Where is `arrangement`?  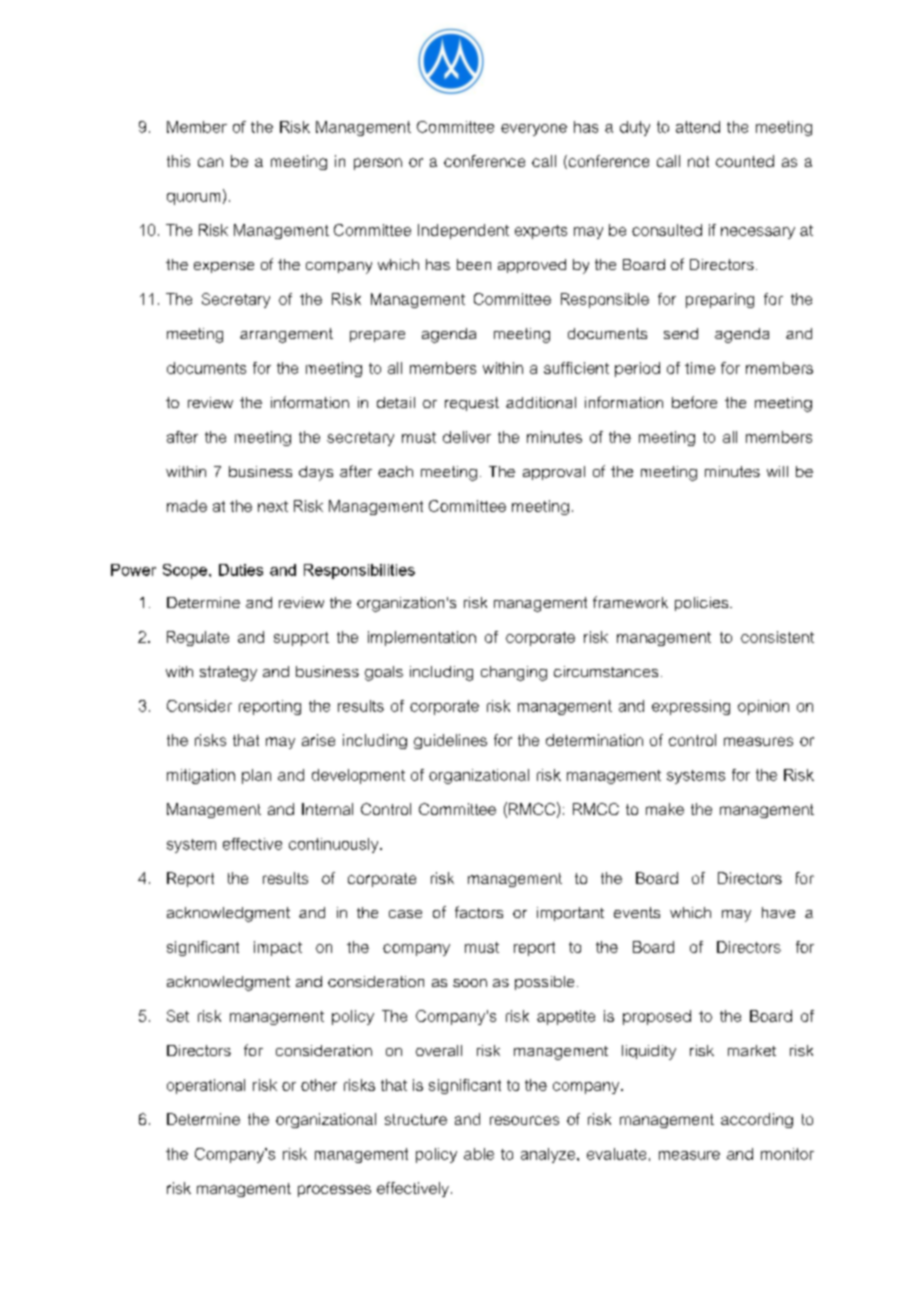 arrangement is located at coordinates (286, 335).
